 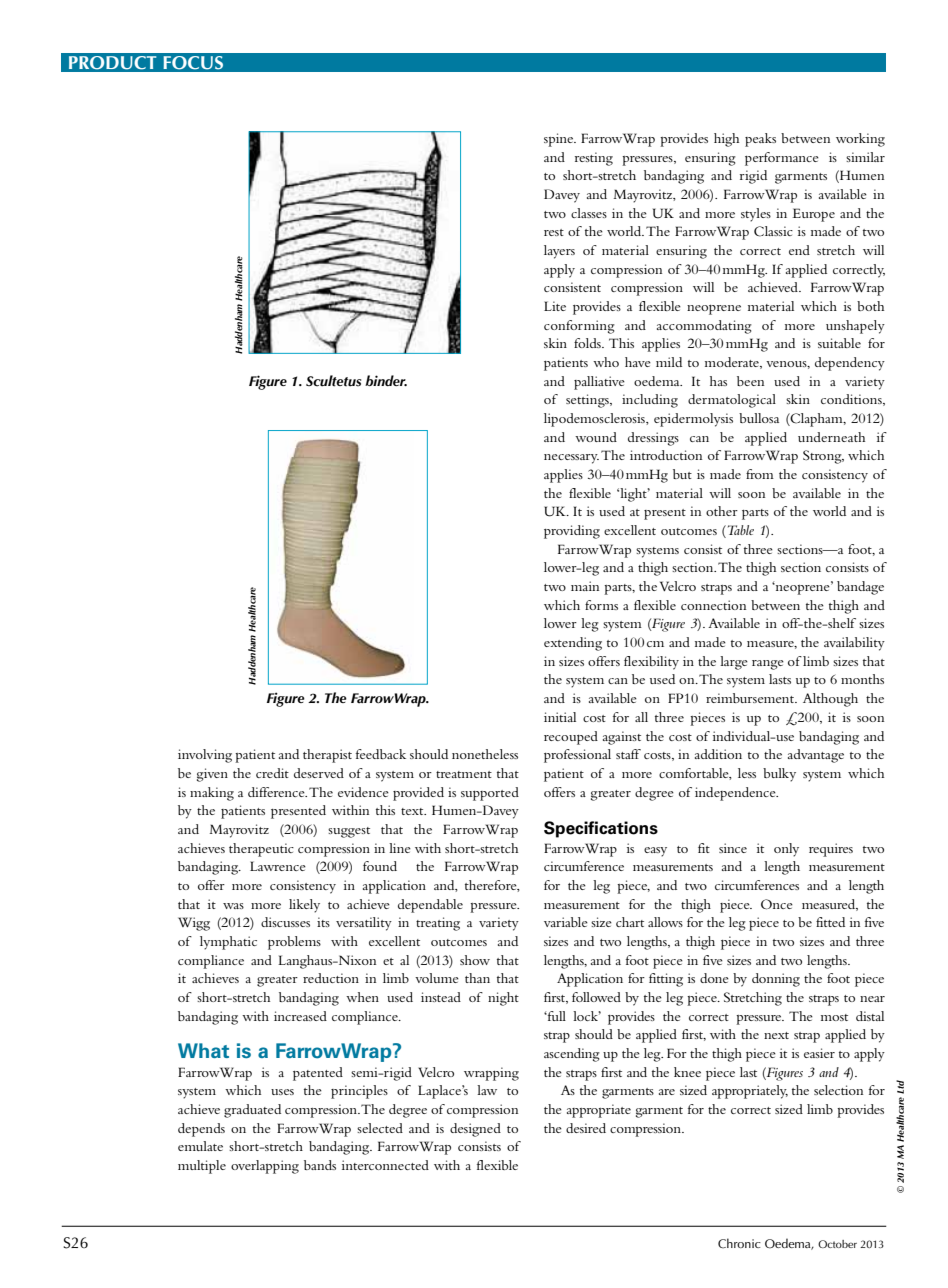 What do you see at coordinates (294, 943) in the image?
I see `problems` at bounding box center [294, 943].
